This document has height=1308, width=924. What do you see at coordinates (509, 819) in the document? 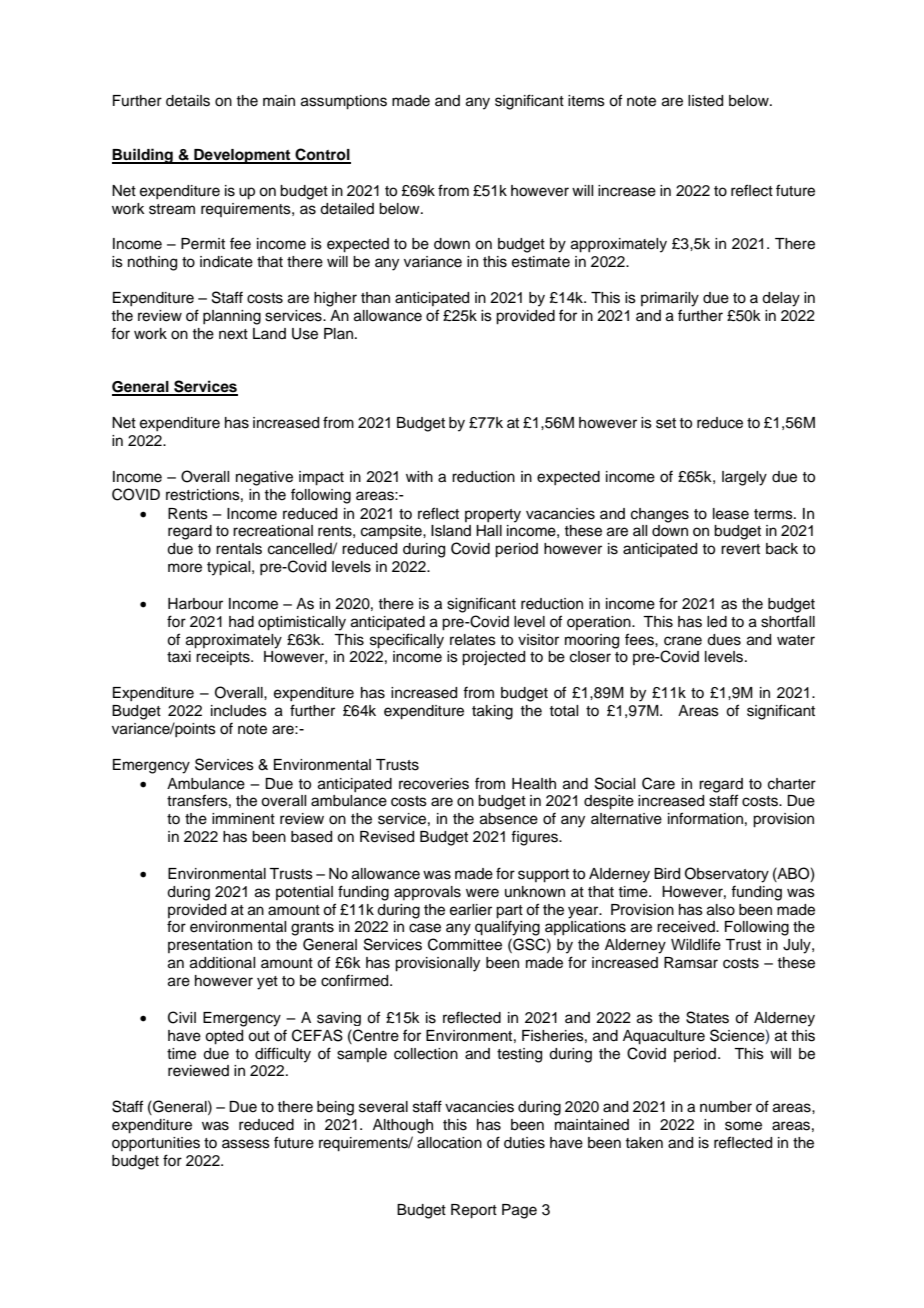
I see `absence` at bounding box center [509, 819].
